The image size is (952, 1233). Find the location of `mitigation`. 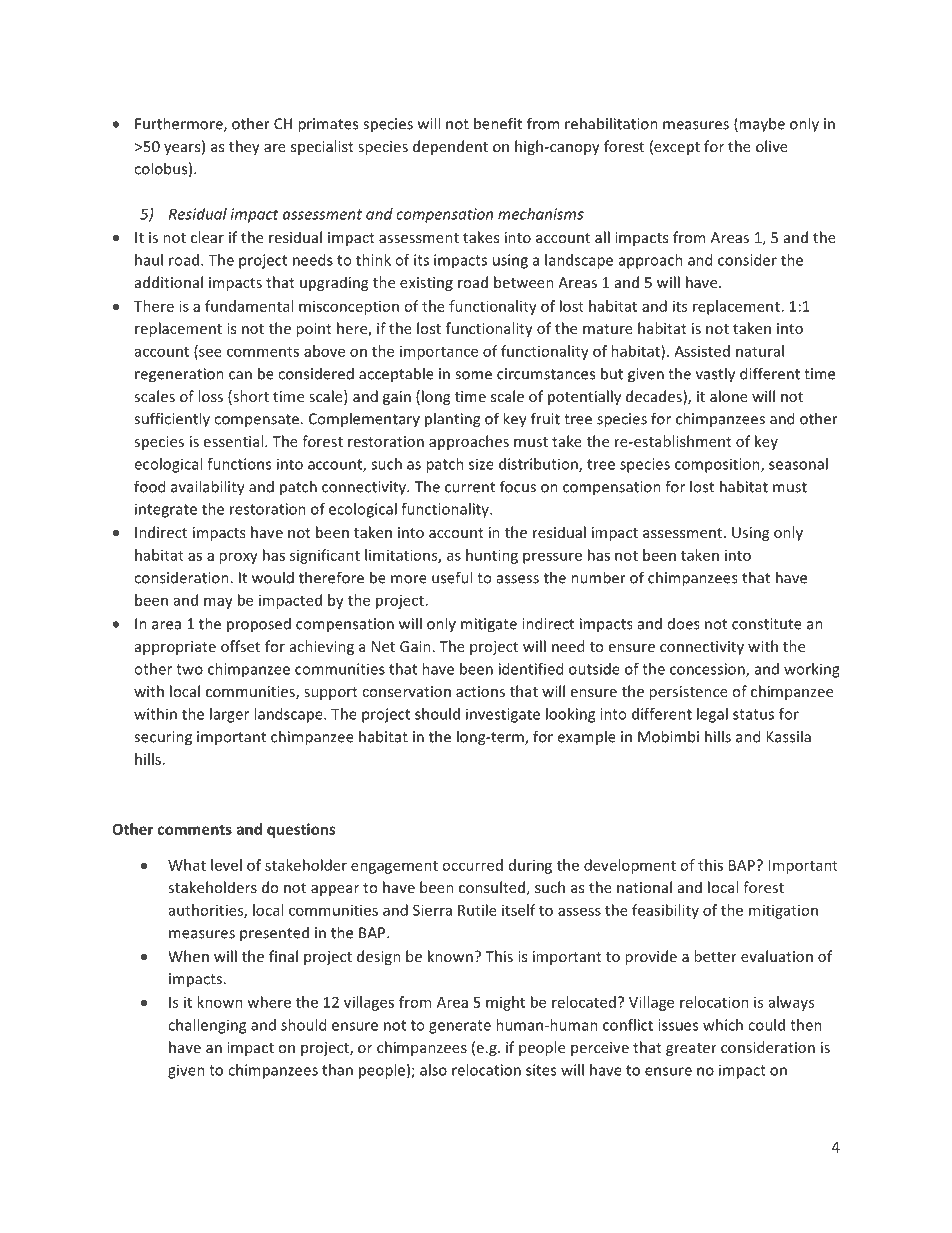

mitigation is located at coordinates (783, 911).
